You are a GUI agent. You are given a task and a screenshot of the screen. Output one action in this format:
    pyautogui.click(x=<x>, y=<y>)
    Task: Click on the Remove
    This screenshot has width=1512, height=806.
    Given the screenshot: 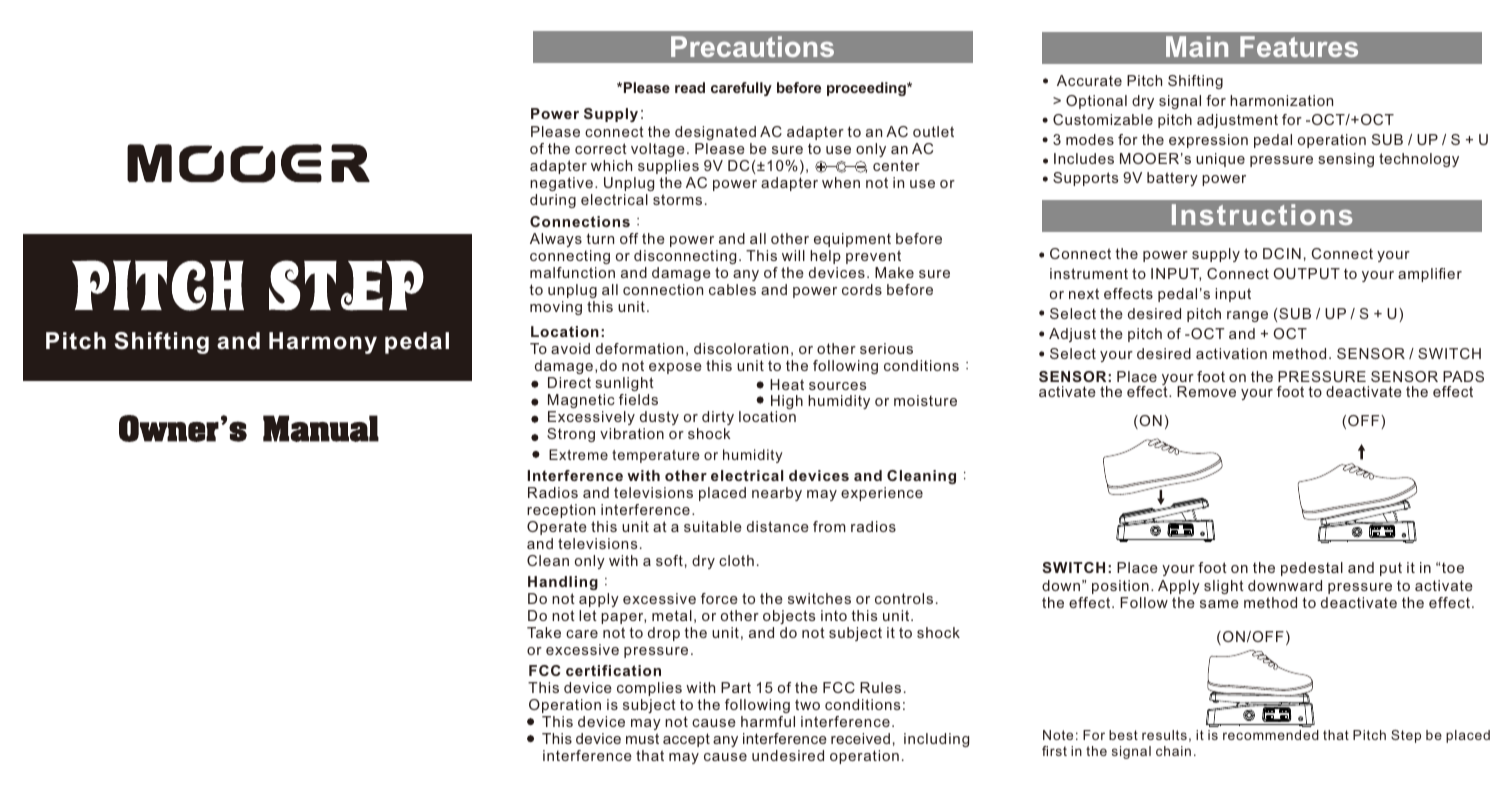 What is the action you would take?
    pyautogui.click(x=1206, y=391)
